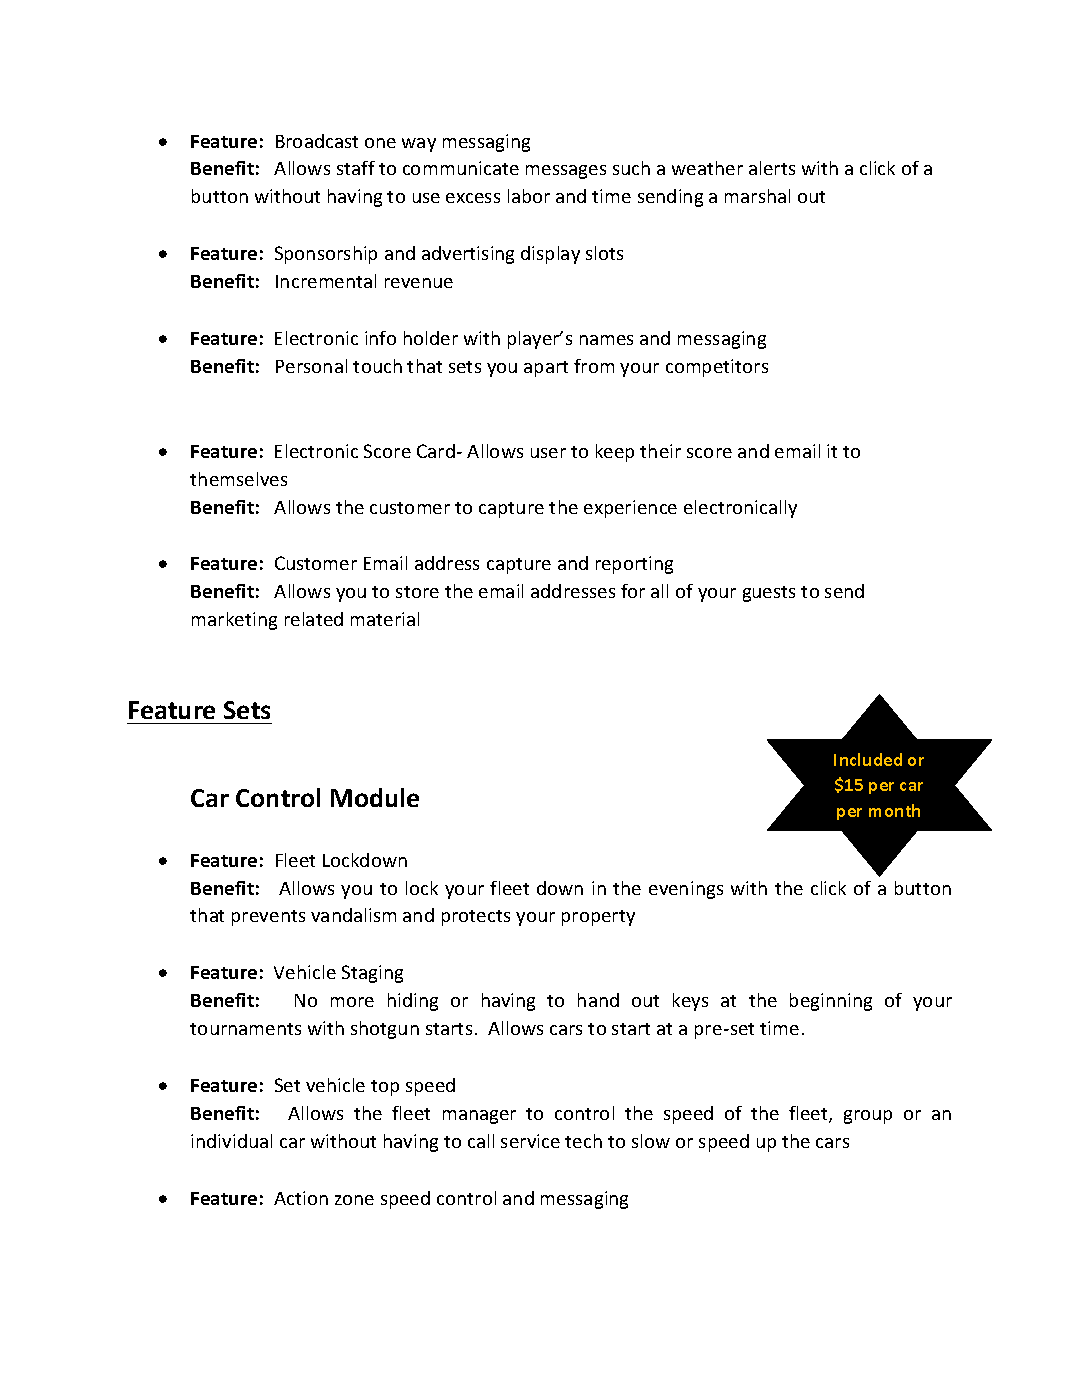 The image size is (1080, 1397). Describe the element at coordinates (268, 918) in the screenshot. I see `prevents` at that location.
